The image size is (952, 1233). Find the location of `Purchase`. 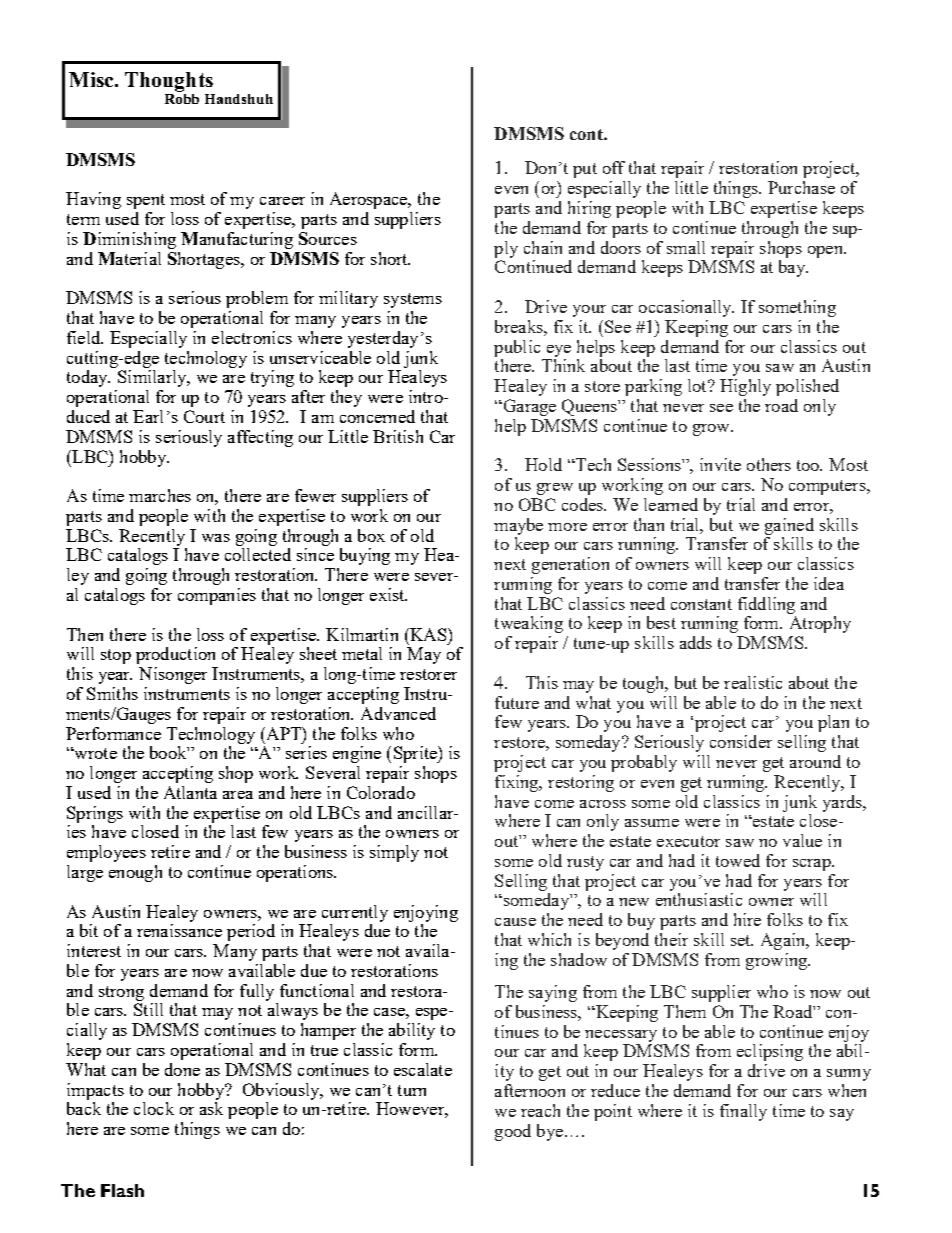

Purchase is located at coordinates (801, 187).
